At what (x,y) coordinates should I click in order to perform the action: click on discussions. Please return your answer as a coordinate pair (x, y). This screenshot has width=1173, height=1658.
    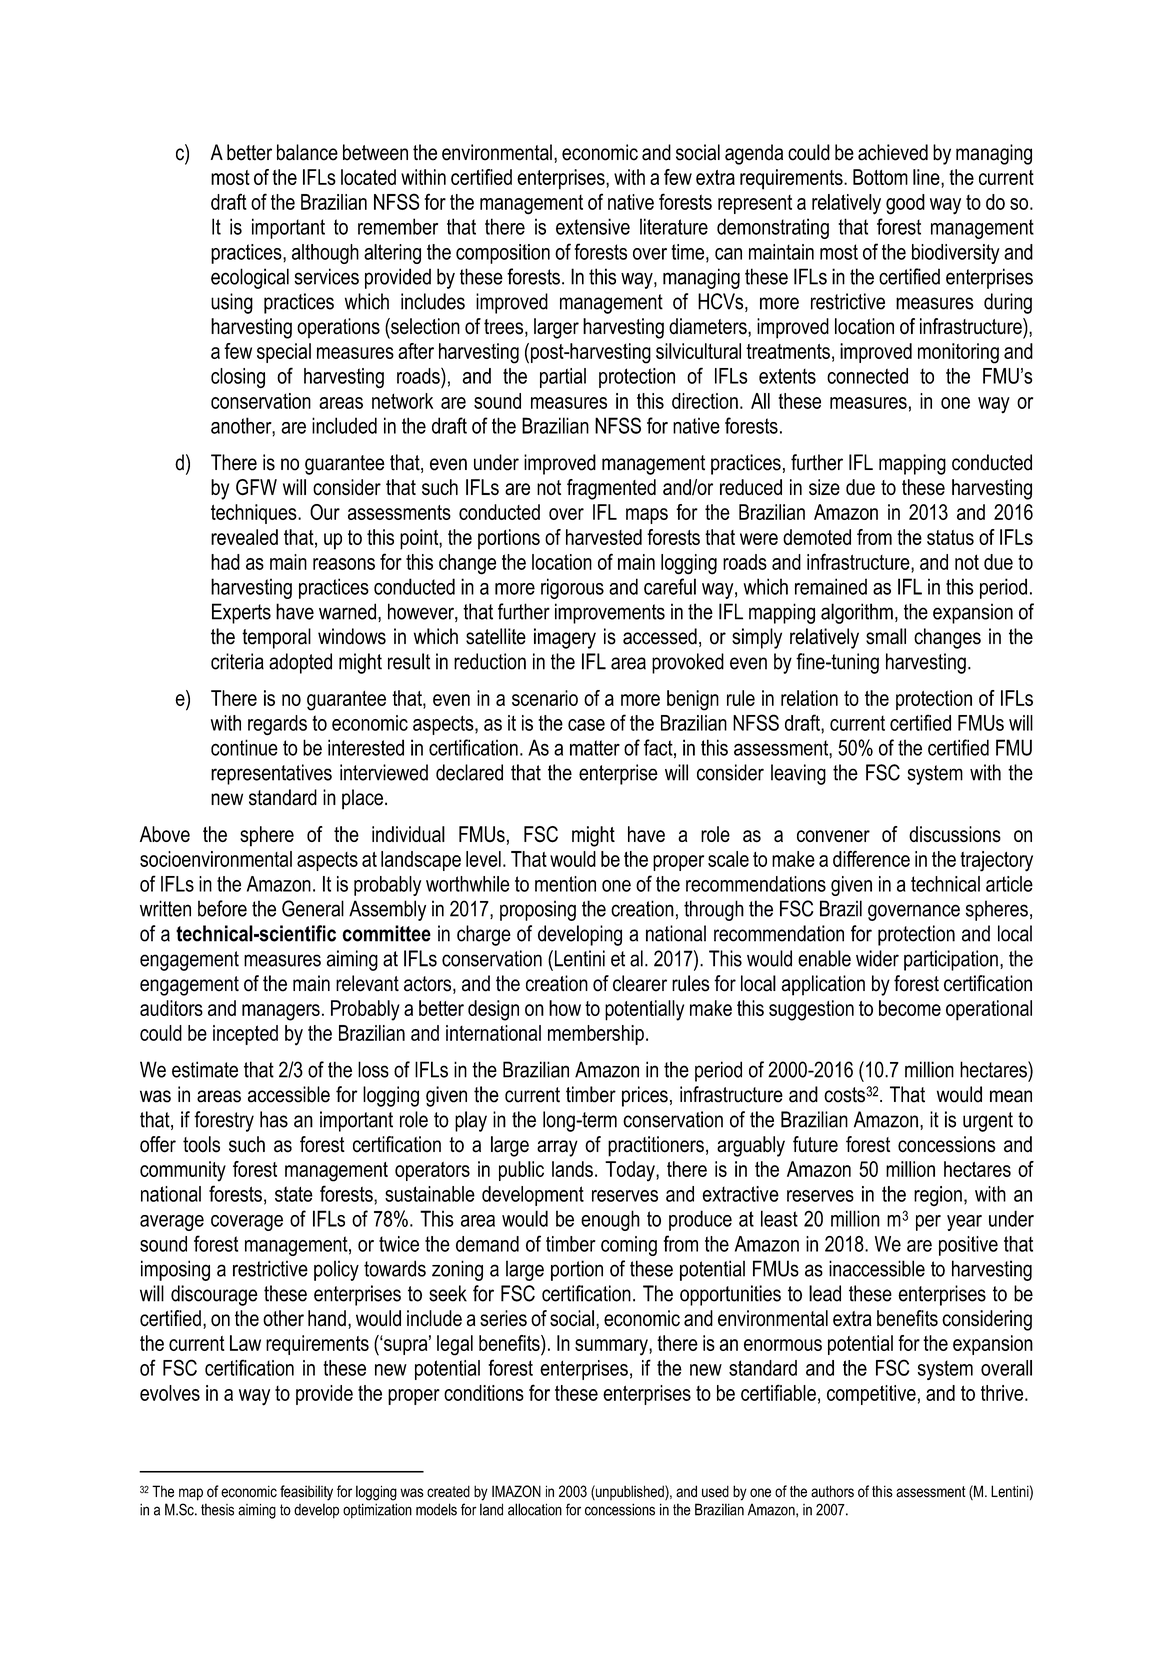
    Looking at the image, I should click on (955, 834).
